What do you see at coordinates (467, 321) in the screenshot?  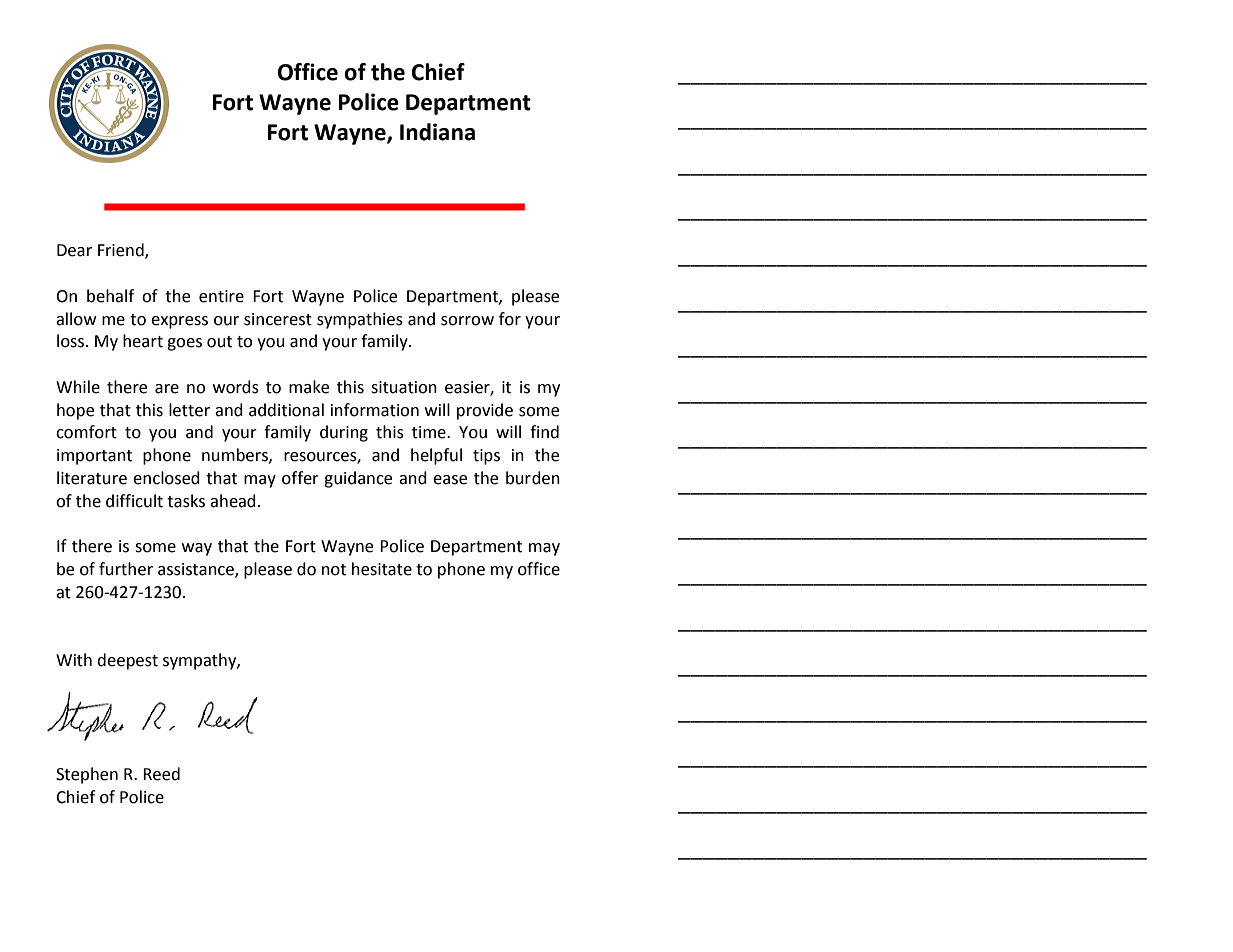 I see `sorrow` at bounding box center [467, 321].
